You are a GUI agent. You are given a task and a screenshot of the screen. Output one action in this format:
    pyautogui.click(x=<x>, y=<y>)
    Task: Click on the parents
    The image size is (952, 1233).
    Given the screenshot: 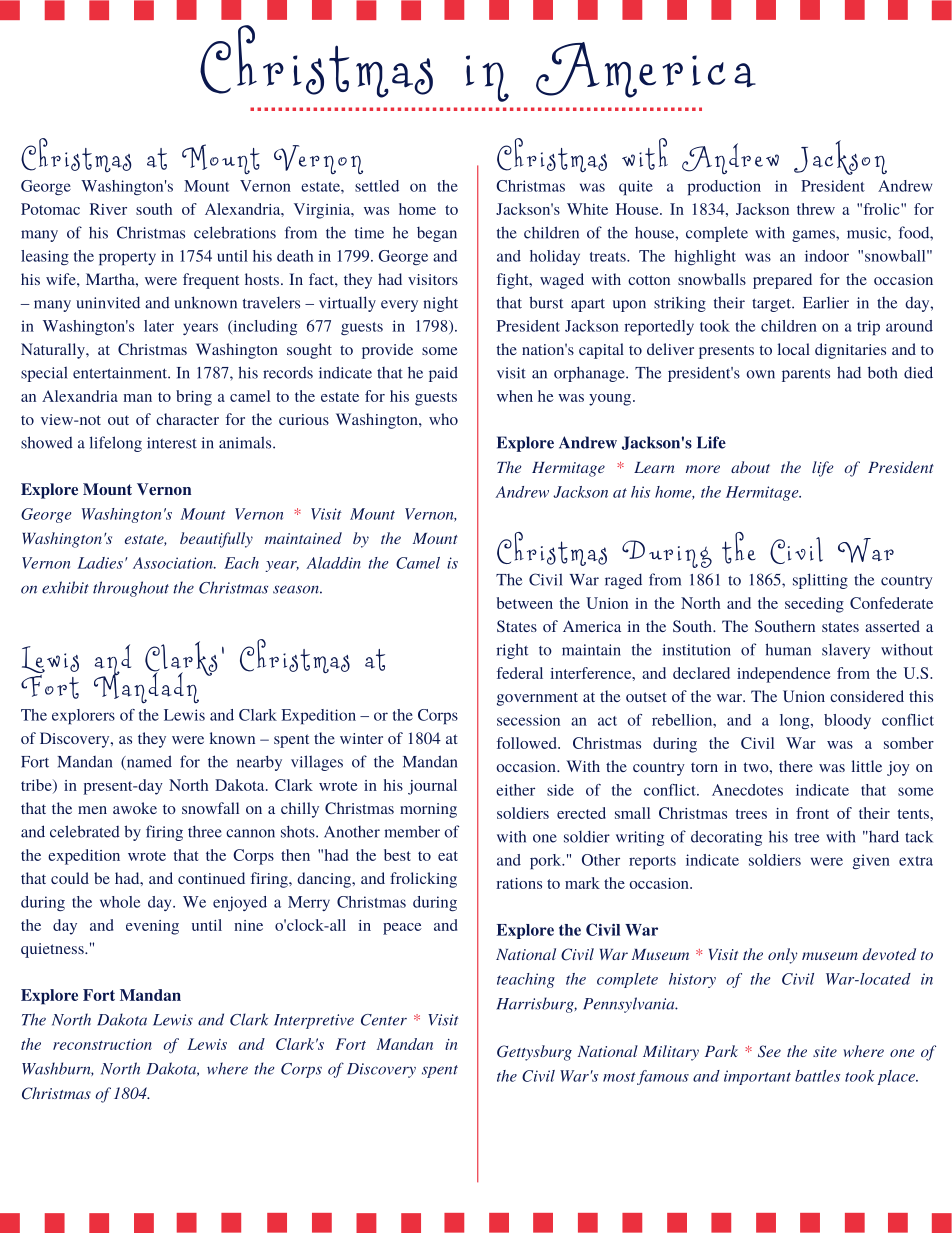 What is the action you would take?
    pyautogui.click(x=806, y=375)
